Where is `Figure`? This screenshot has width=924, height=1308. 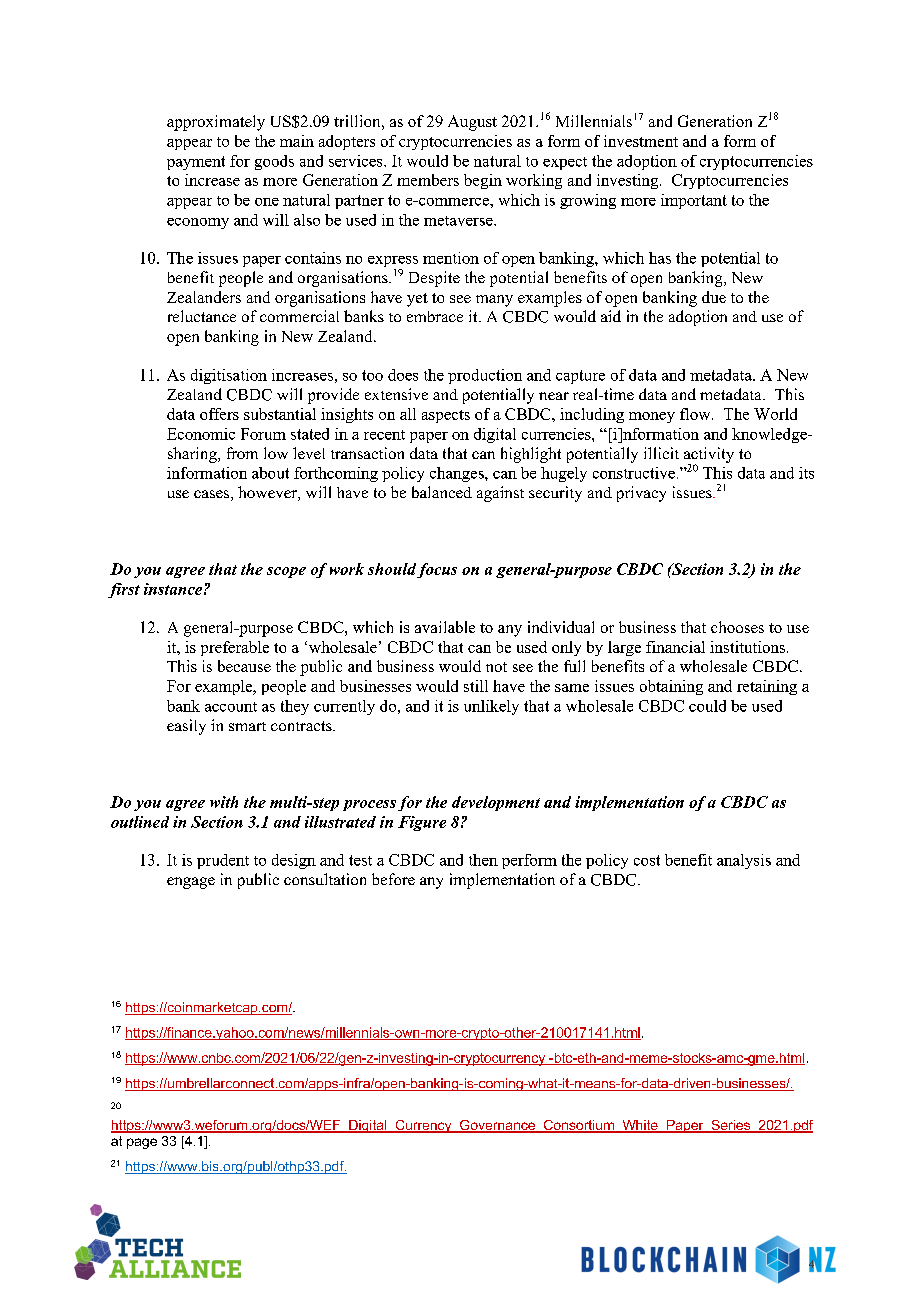 Figure is located at coordinates (422, 823).
